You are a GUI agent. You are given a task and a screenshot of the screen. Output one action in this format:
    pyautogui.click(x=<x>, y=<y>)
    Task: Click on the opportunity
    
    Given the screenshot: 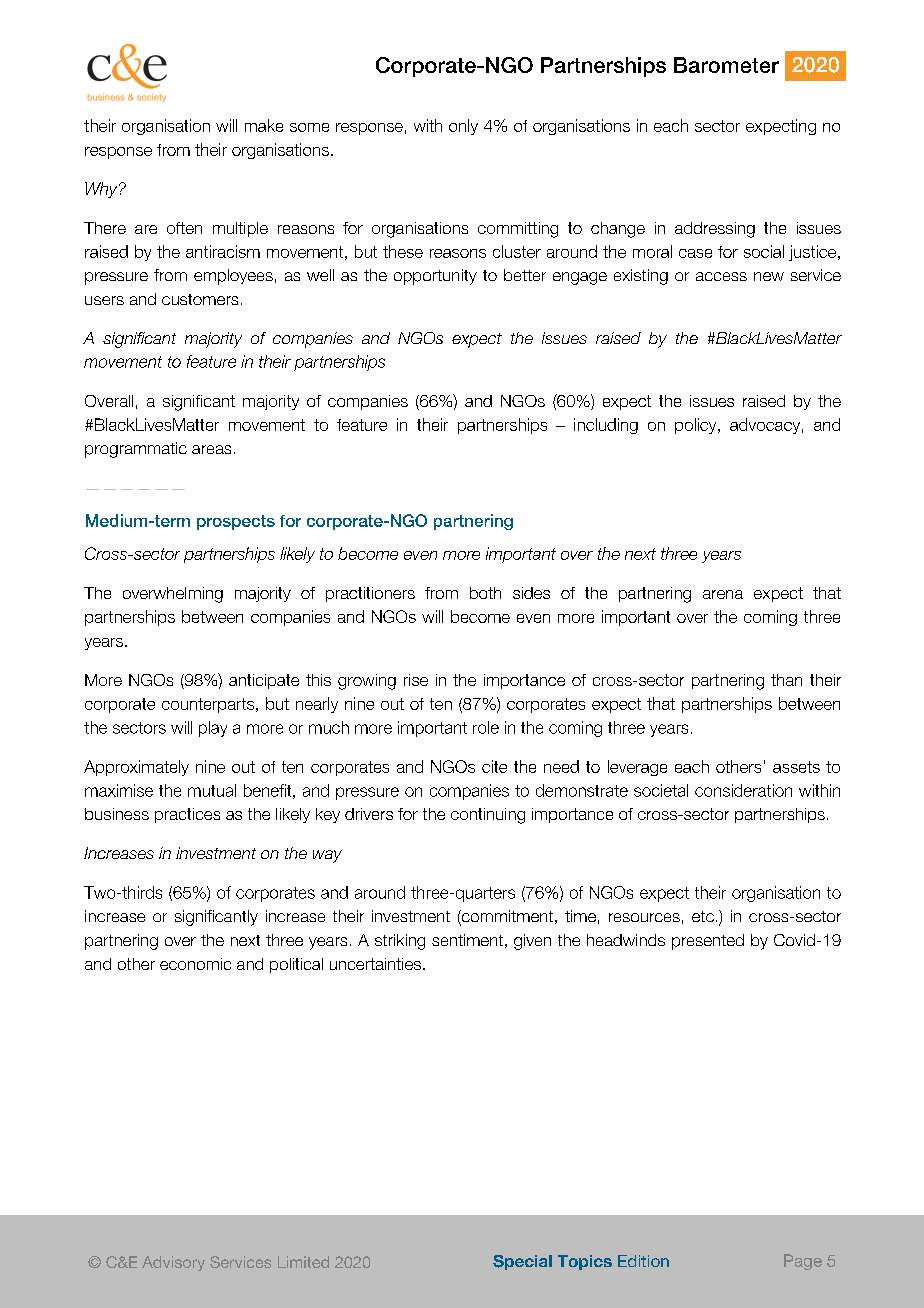 What is the action you would take?
    pyautogui.click(x=435, y=277)
